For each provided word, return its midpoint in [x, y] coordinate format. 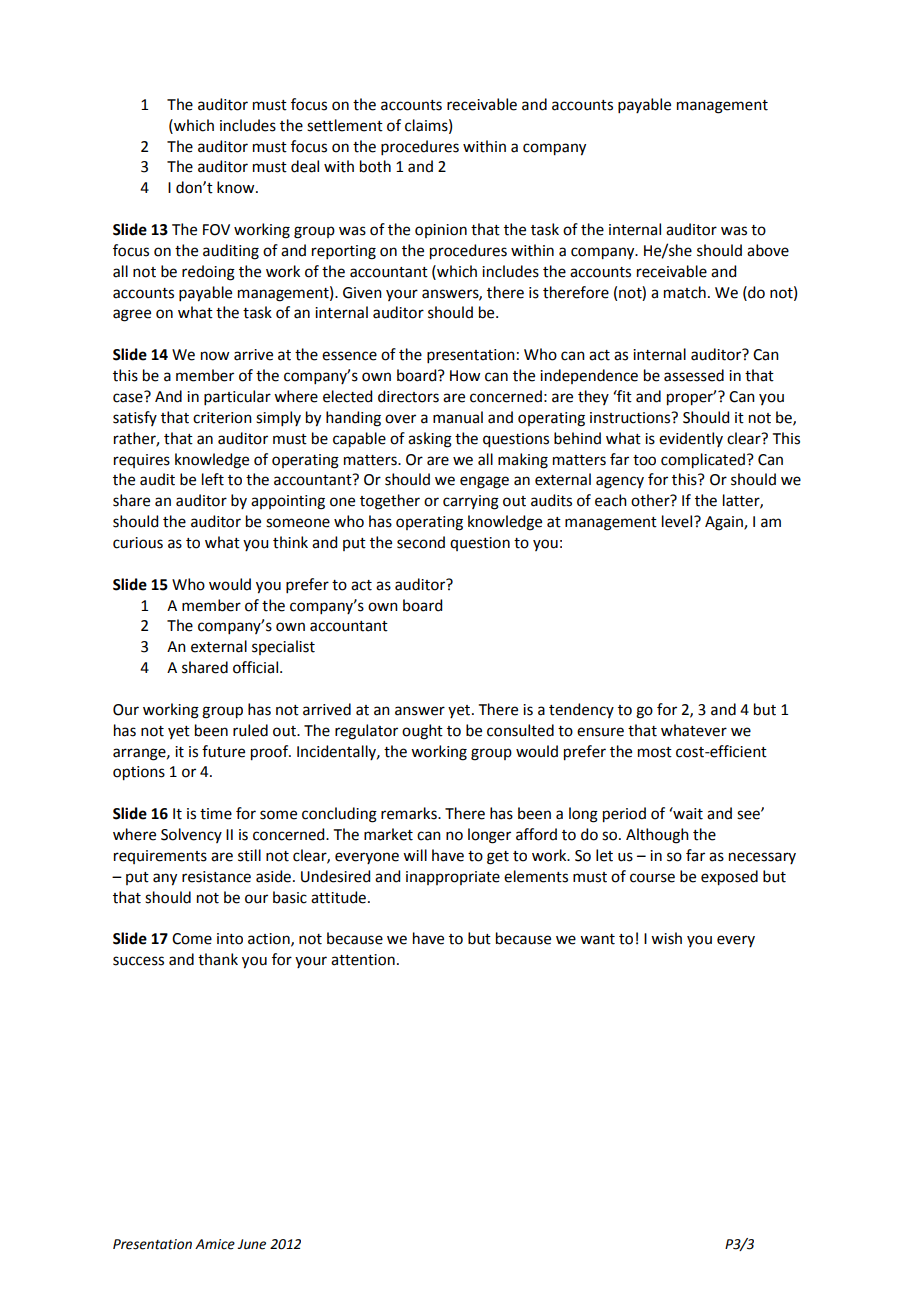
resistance [216, 877]
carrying [471, 502]
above [768, 250]
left [213, 479]
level [678, 521]
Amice [215, 1244]
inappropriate [453, 878]
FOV [216, 230]
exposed [729, 878]
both [375, 166]
